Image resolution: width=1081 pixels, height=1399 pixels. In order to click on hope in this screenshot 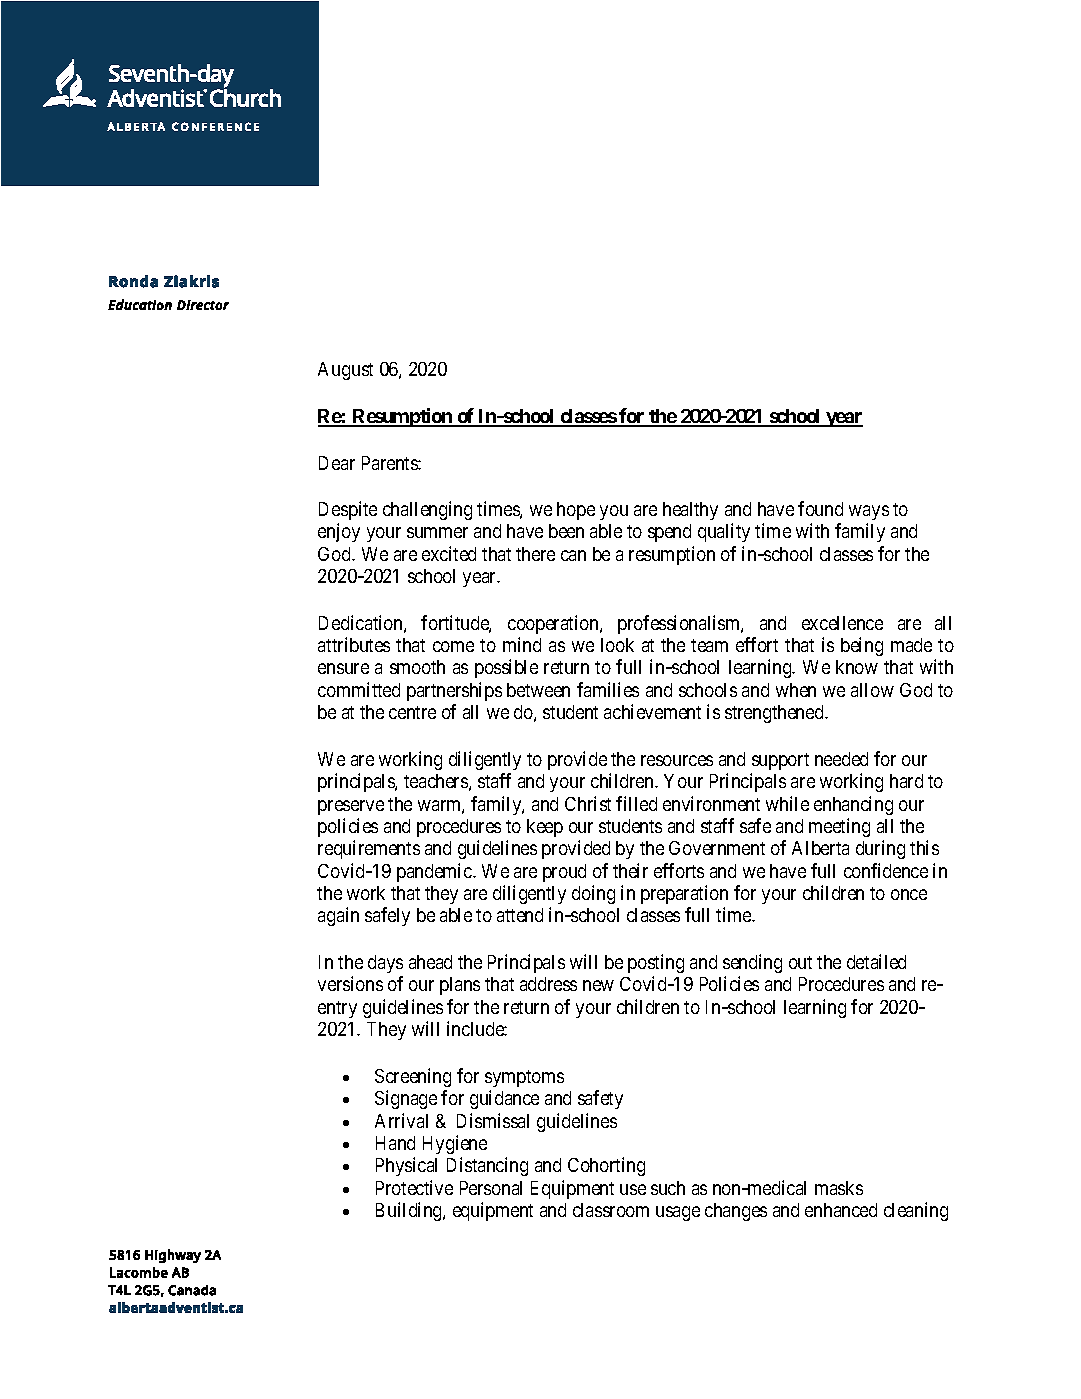, I will do `click(576, 511)`.
